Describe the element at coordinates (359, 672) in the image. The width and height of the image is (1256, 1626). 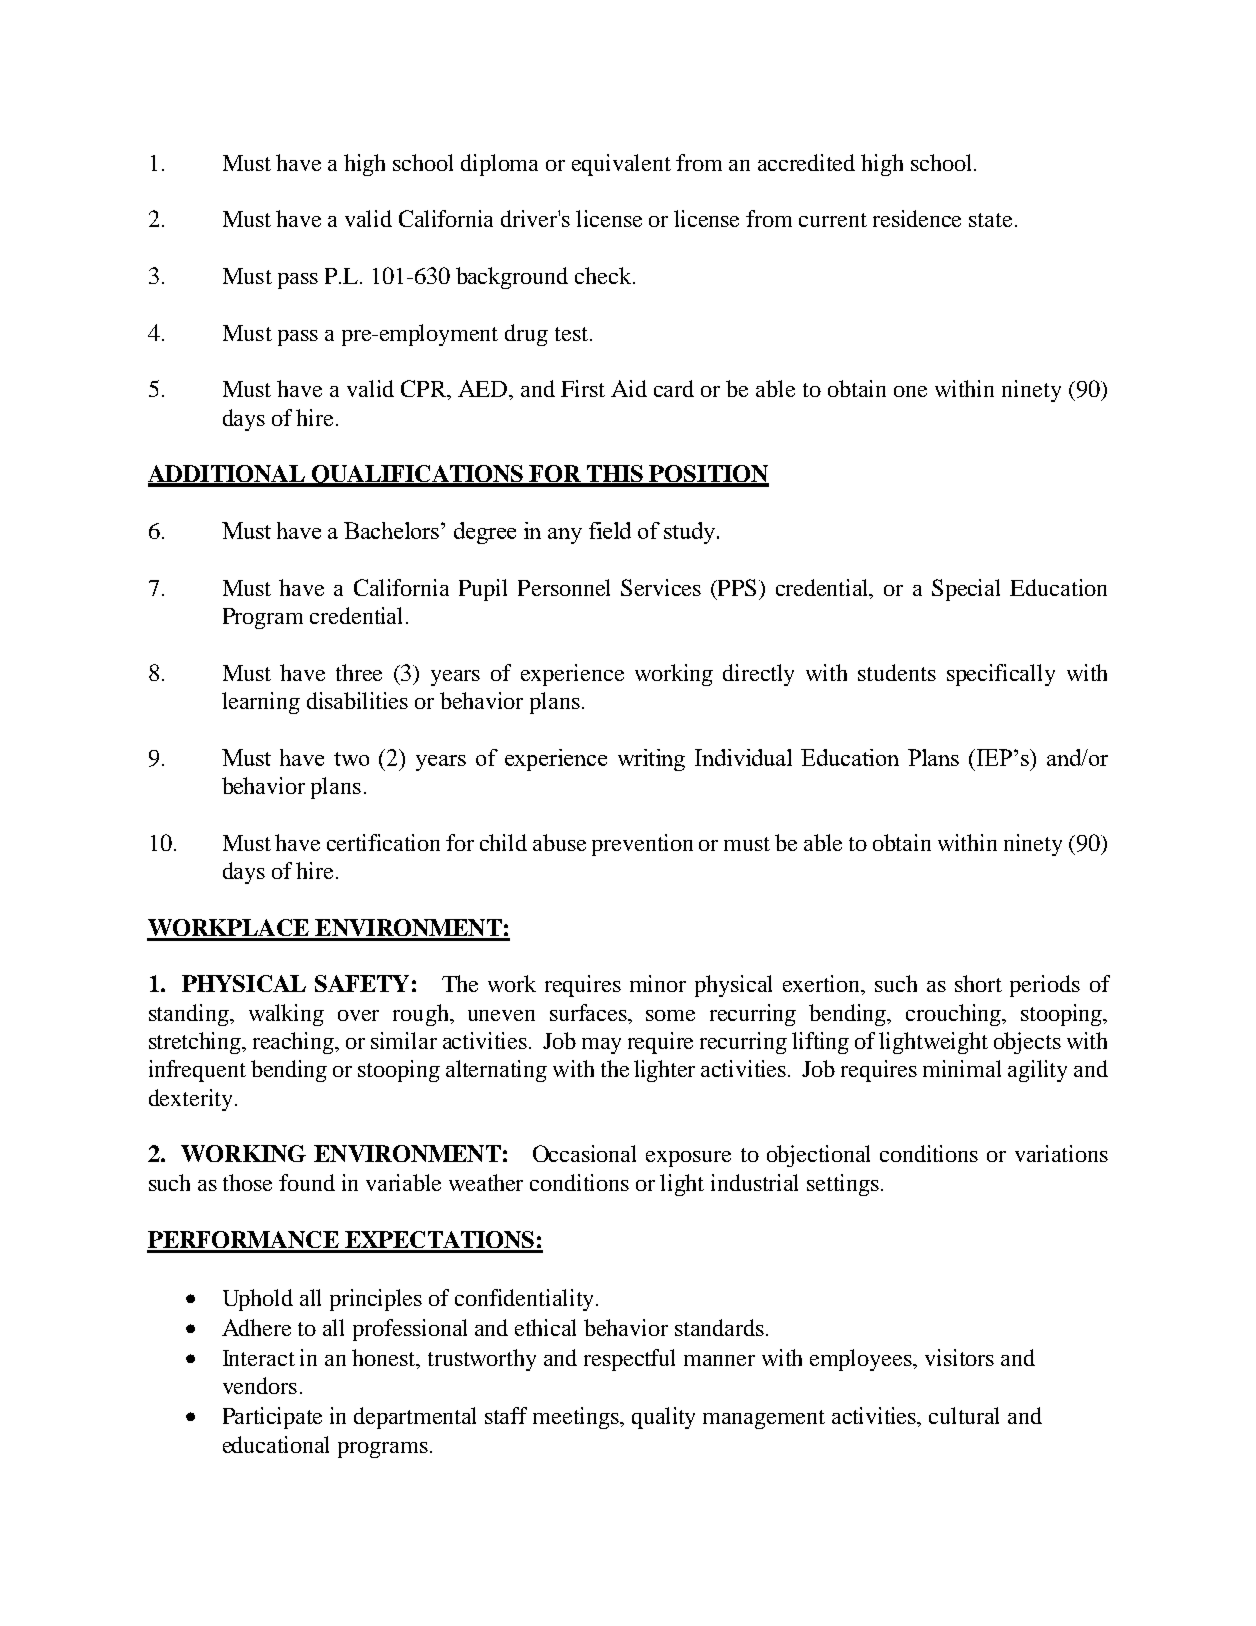
I see `three` at that location.
